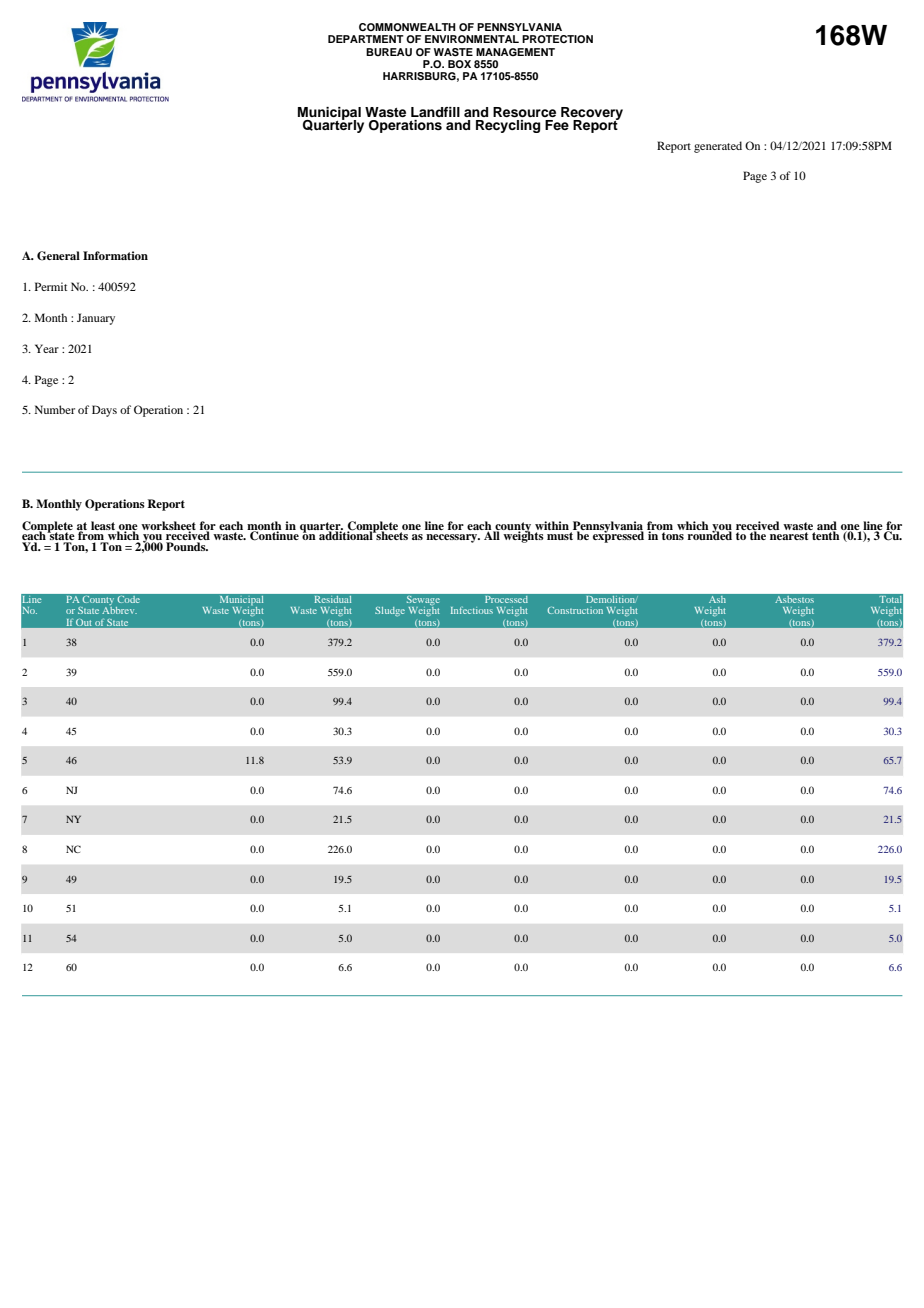 Image resolution: width=924 pixels, height=1308 pixels. Describe the element at coordinates (366, 39) in the page. I see `DEPARTMENT` at that location.
